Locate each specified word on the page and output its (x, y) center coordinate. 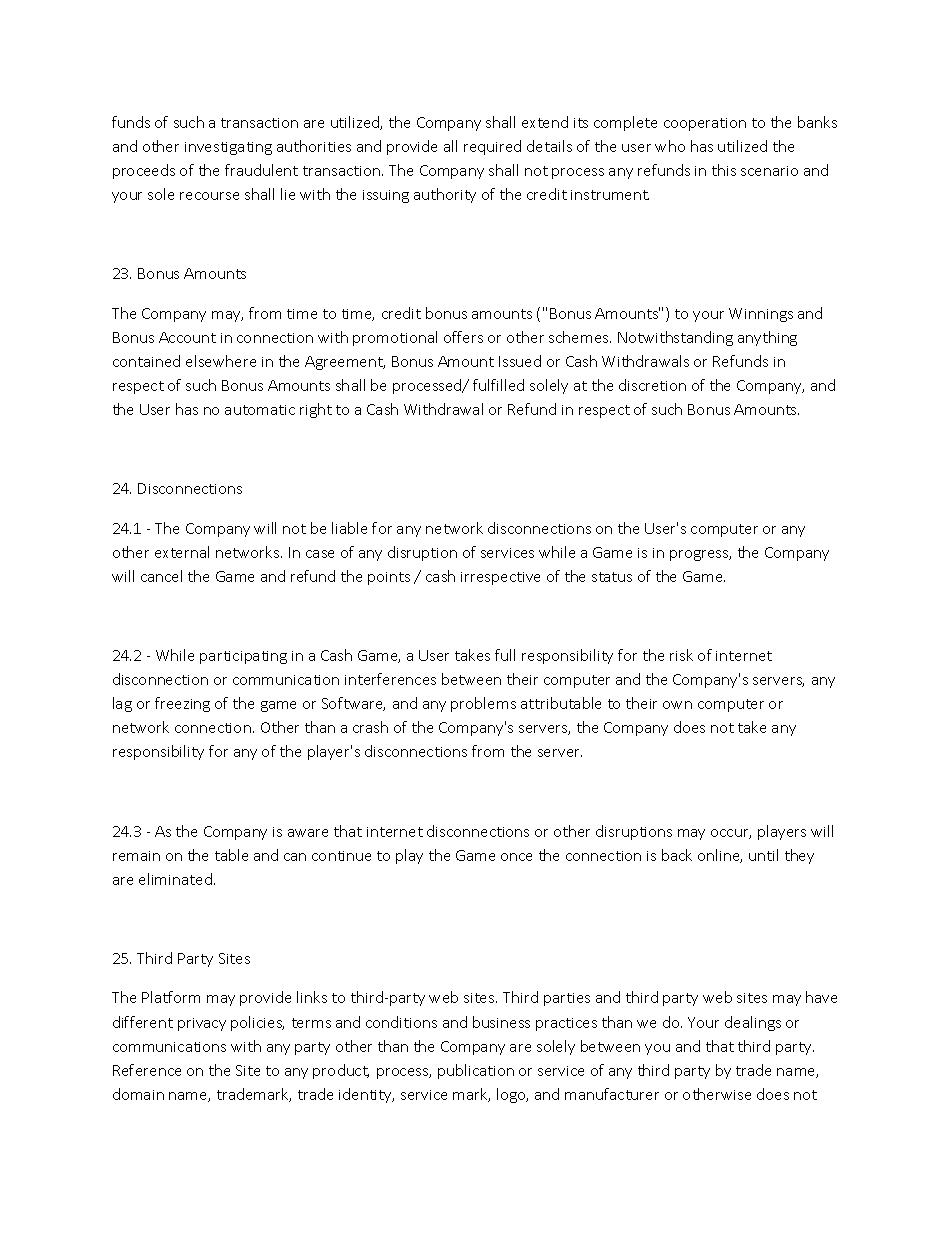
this (724, 170)
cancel (161, 576)
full (505, 655)
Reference (147, 1070)
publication (476, 1071)
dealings (753, 1023)
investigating (228, 148)
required (492, 147)
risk (681, 655)
